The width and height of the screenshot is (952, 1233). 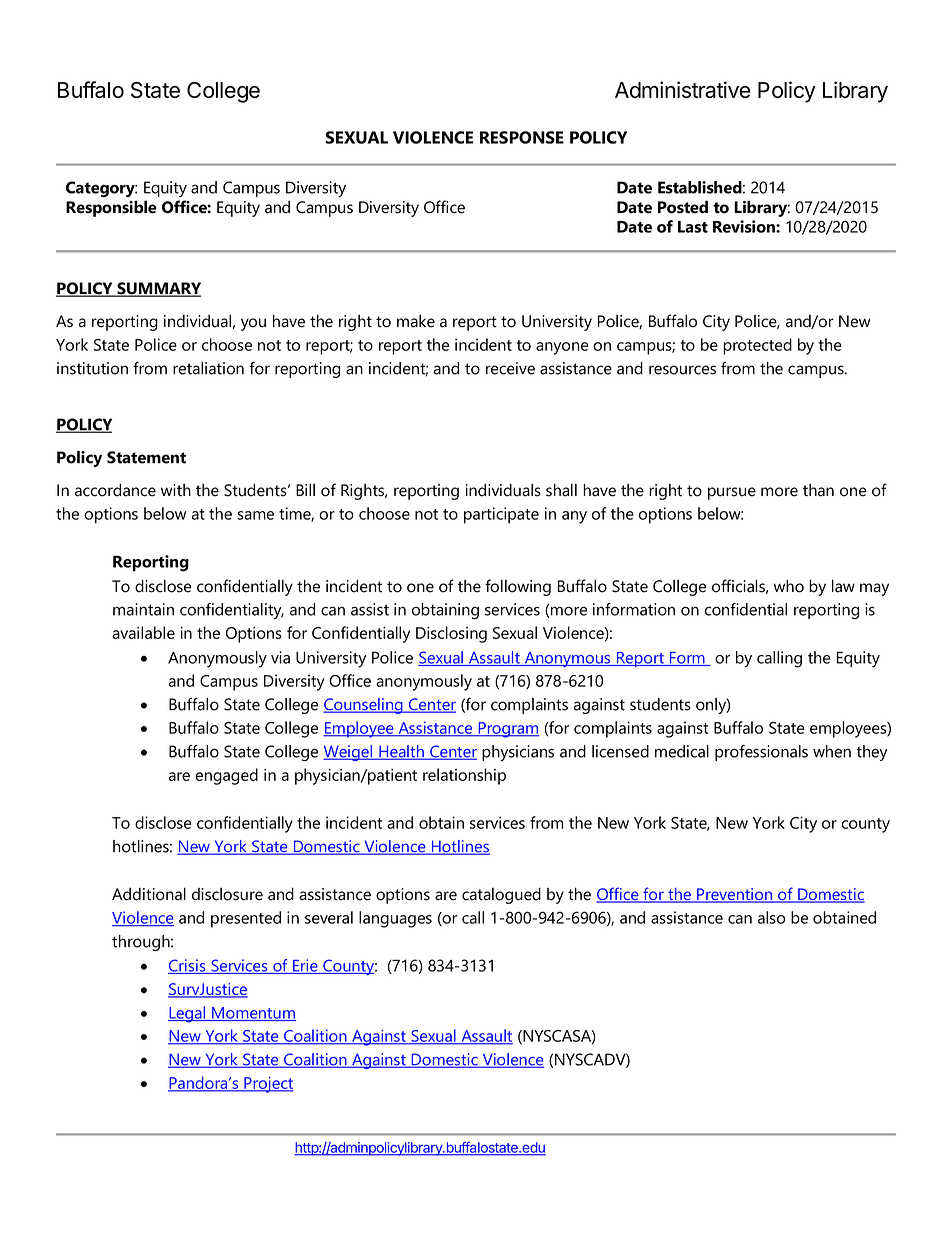 I want to click on Project, so click(x=267, y=1085).
